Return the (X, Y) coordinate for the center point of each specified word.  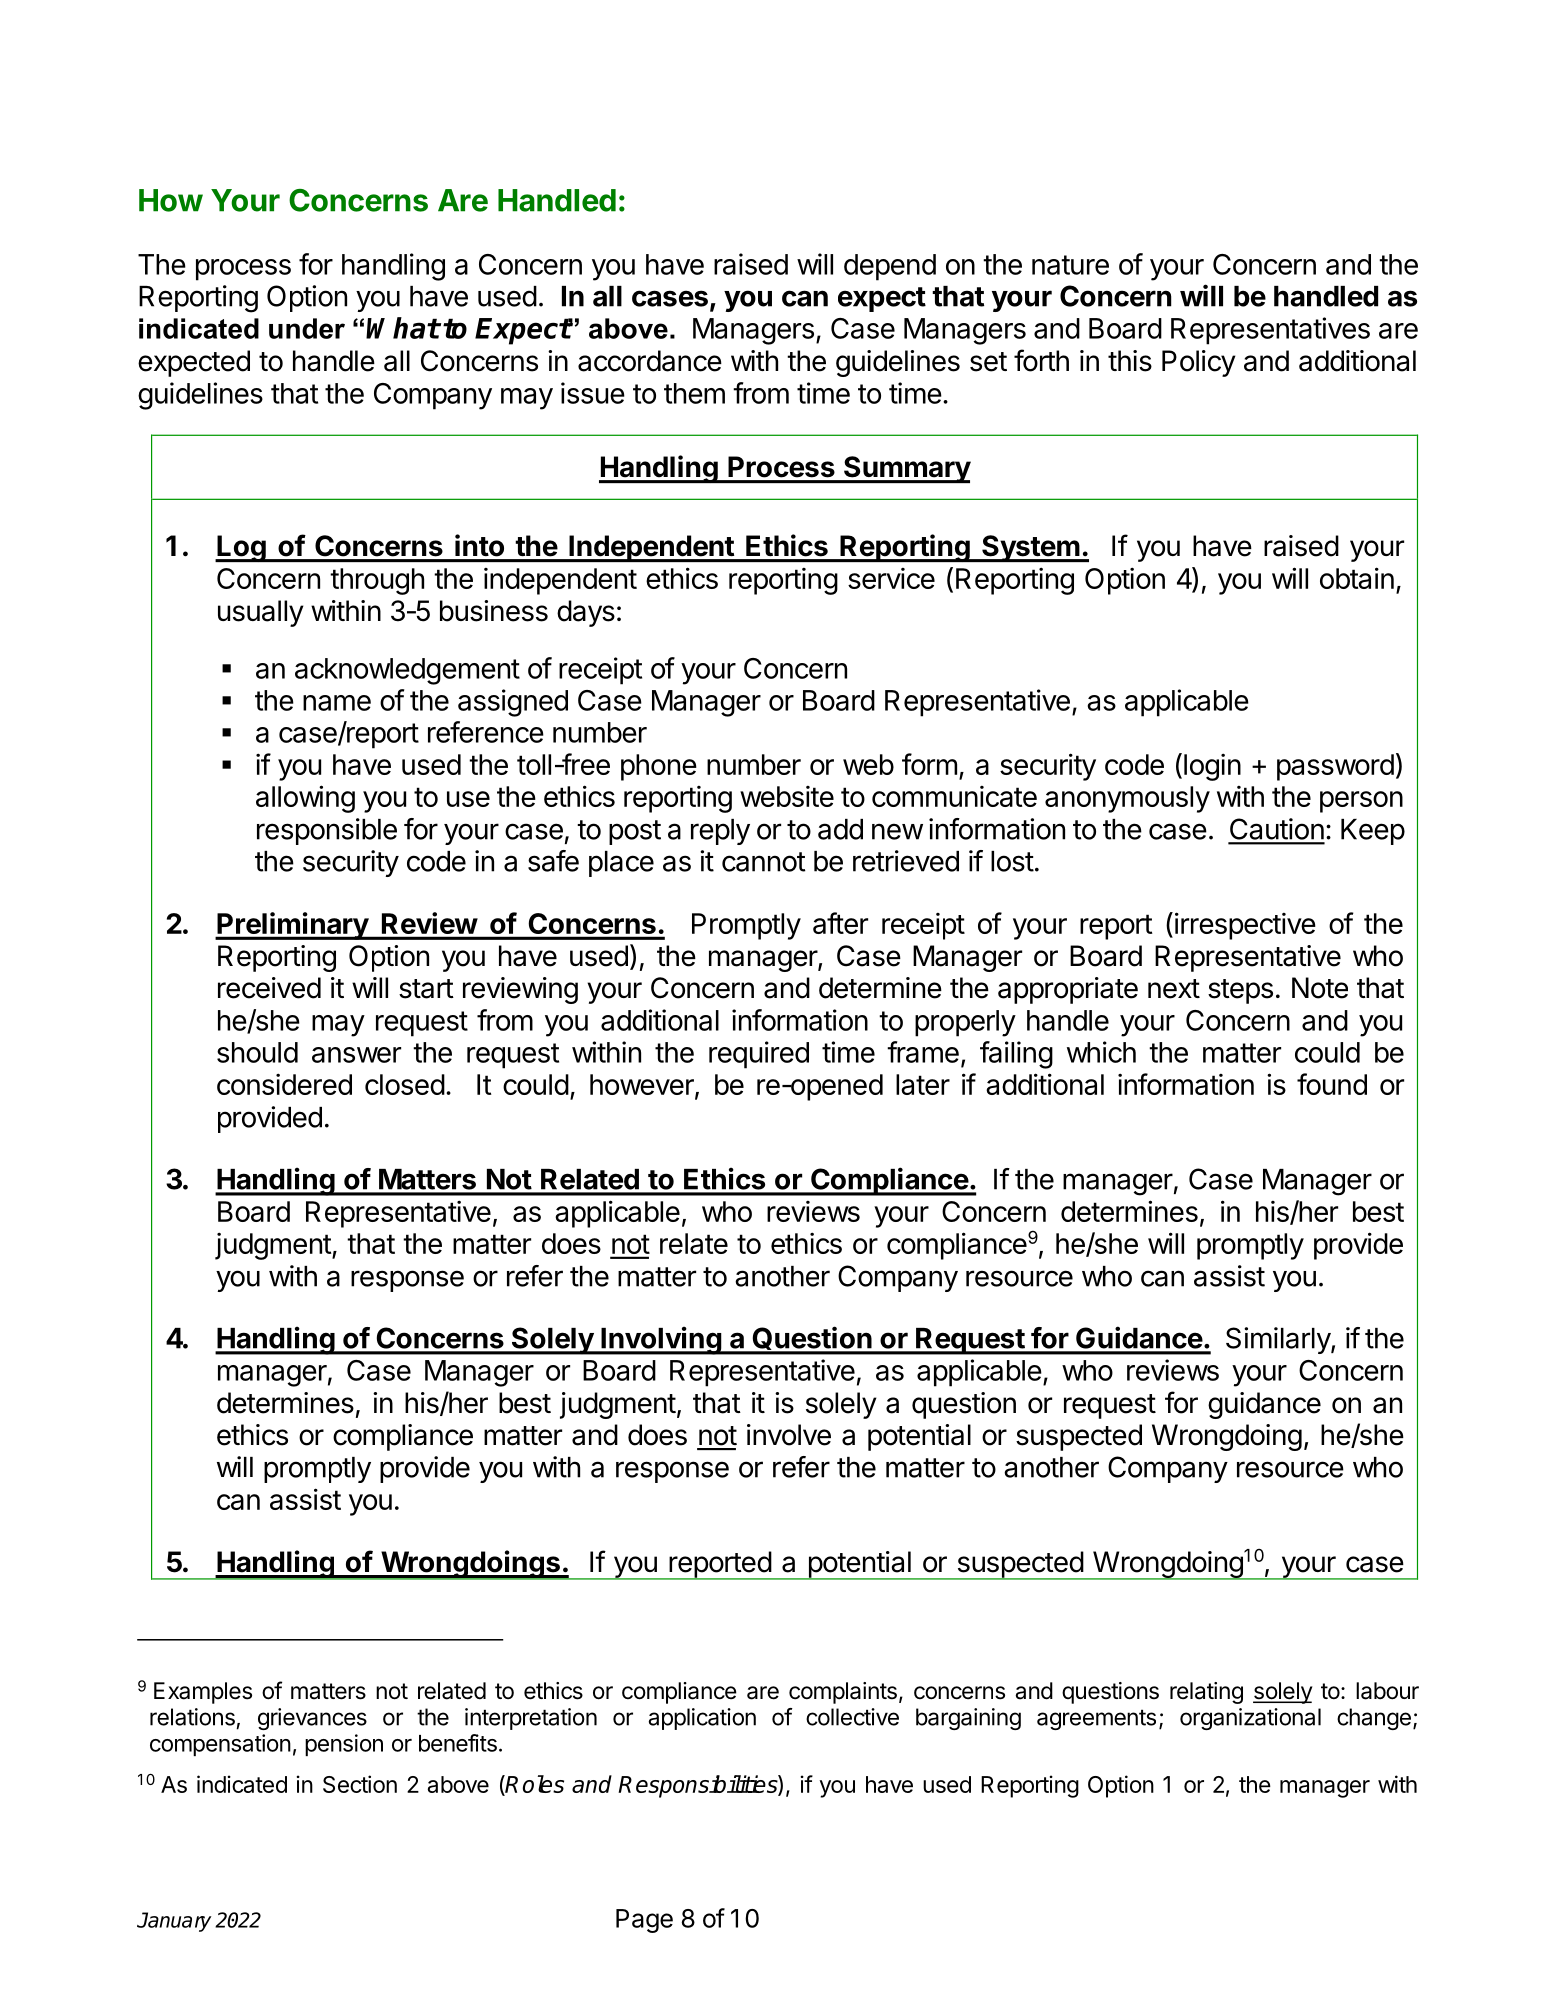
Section (360, 1784)
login (1212, 767)
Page (644, 1921)
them (694, 393)
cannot (764, 862)
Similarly (1279, 1340)
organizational (1250, 1719)
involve (789, 1435)
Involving (661, 1340)
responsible (327, 831)
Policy (1199, 363)
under (307, 328)
